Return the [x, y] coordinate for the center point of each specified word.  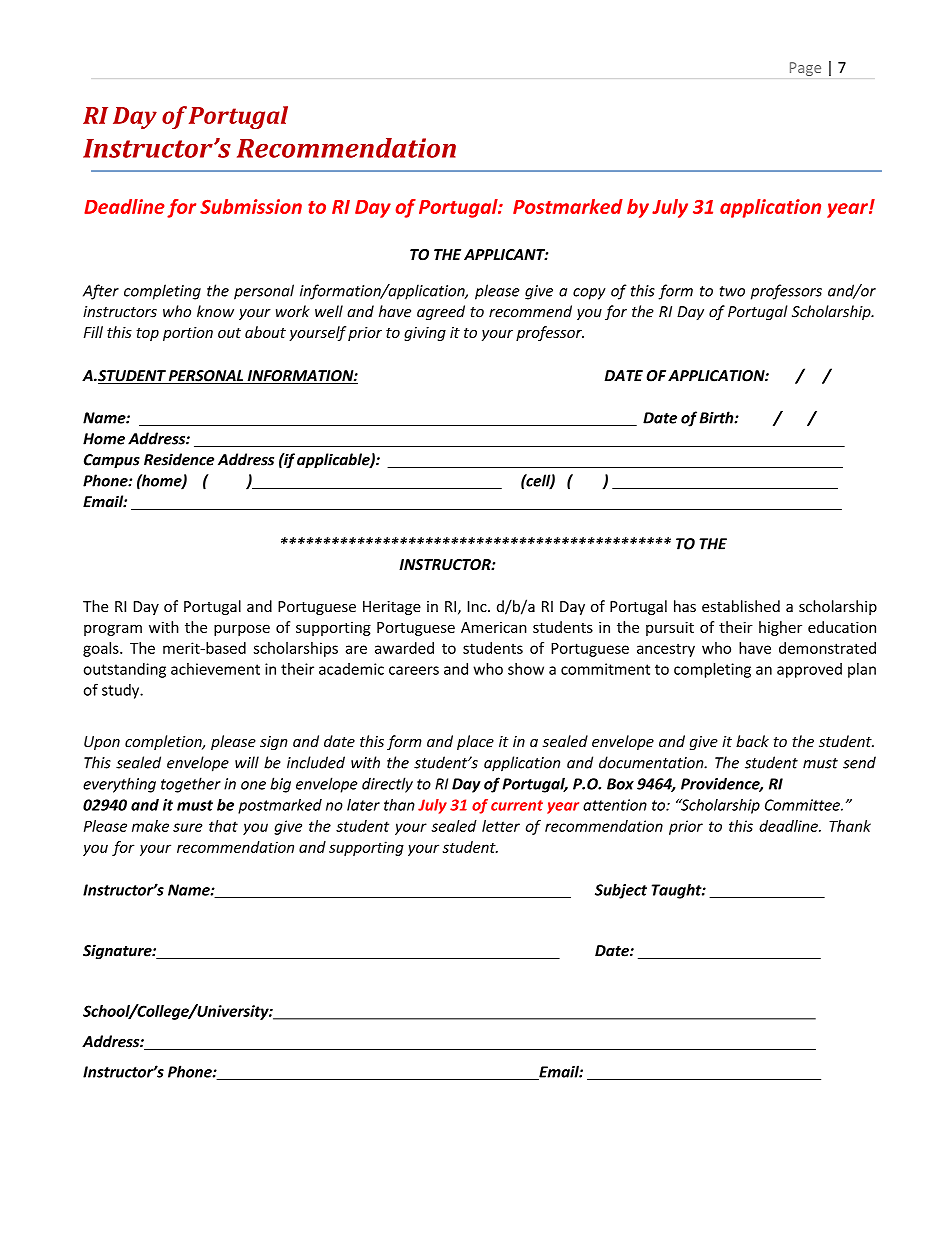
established [741, 606]
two [732, 291]
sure [188, 827]
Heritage [392, 608]
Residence [179, 459]
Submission [251, 206]
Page [805, 69]
